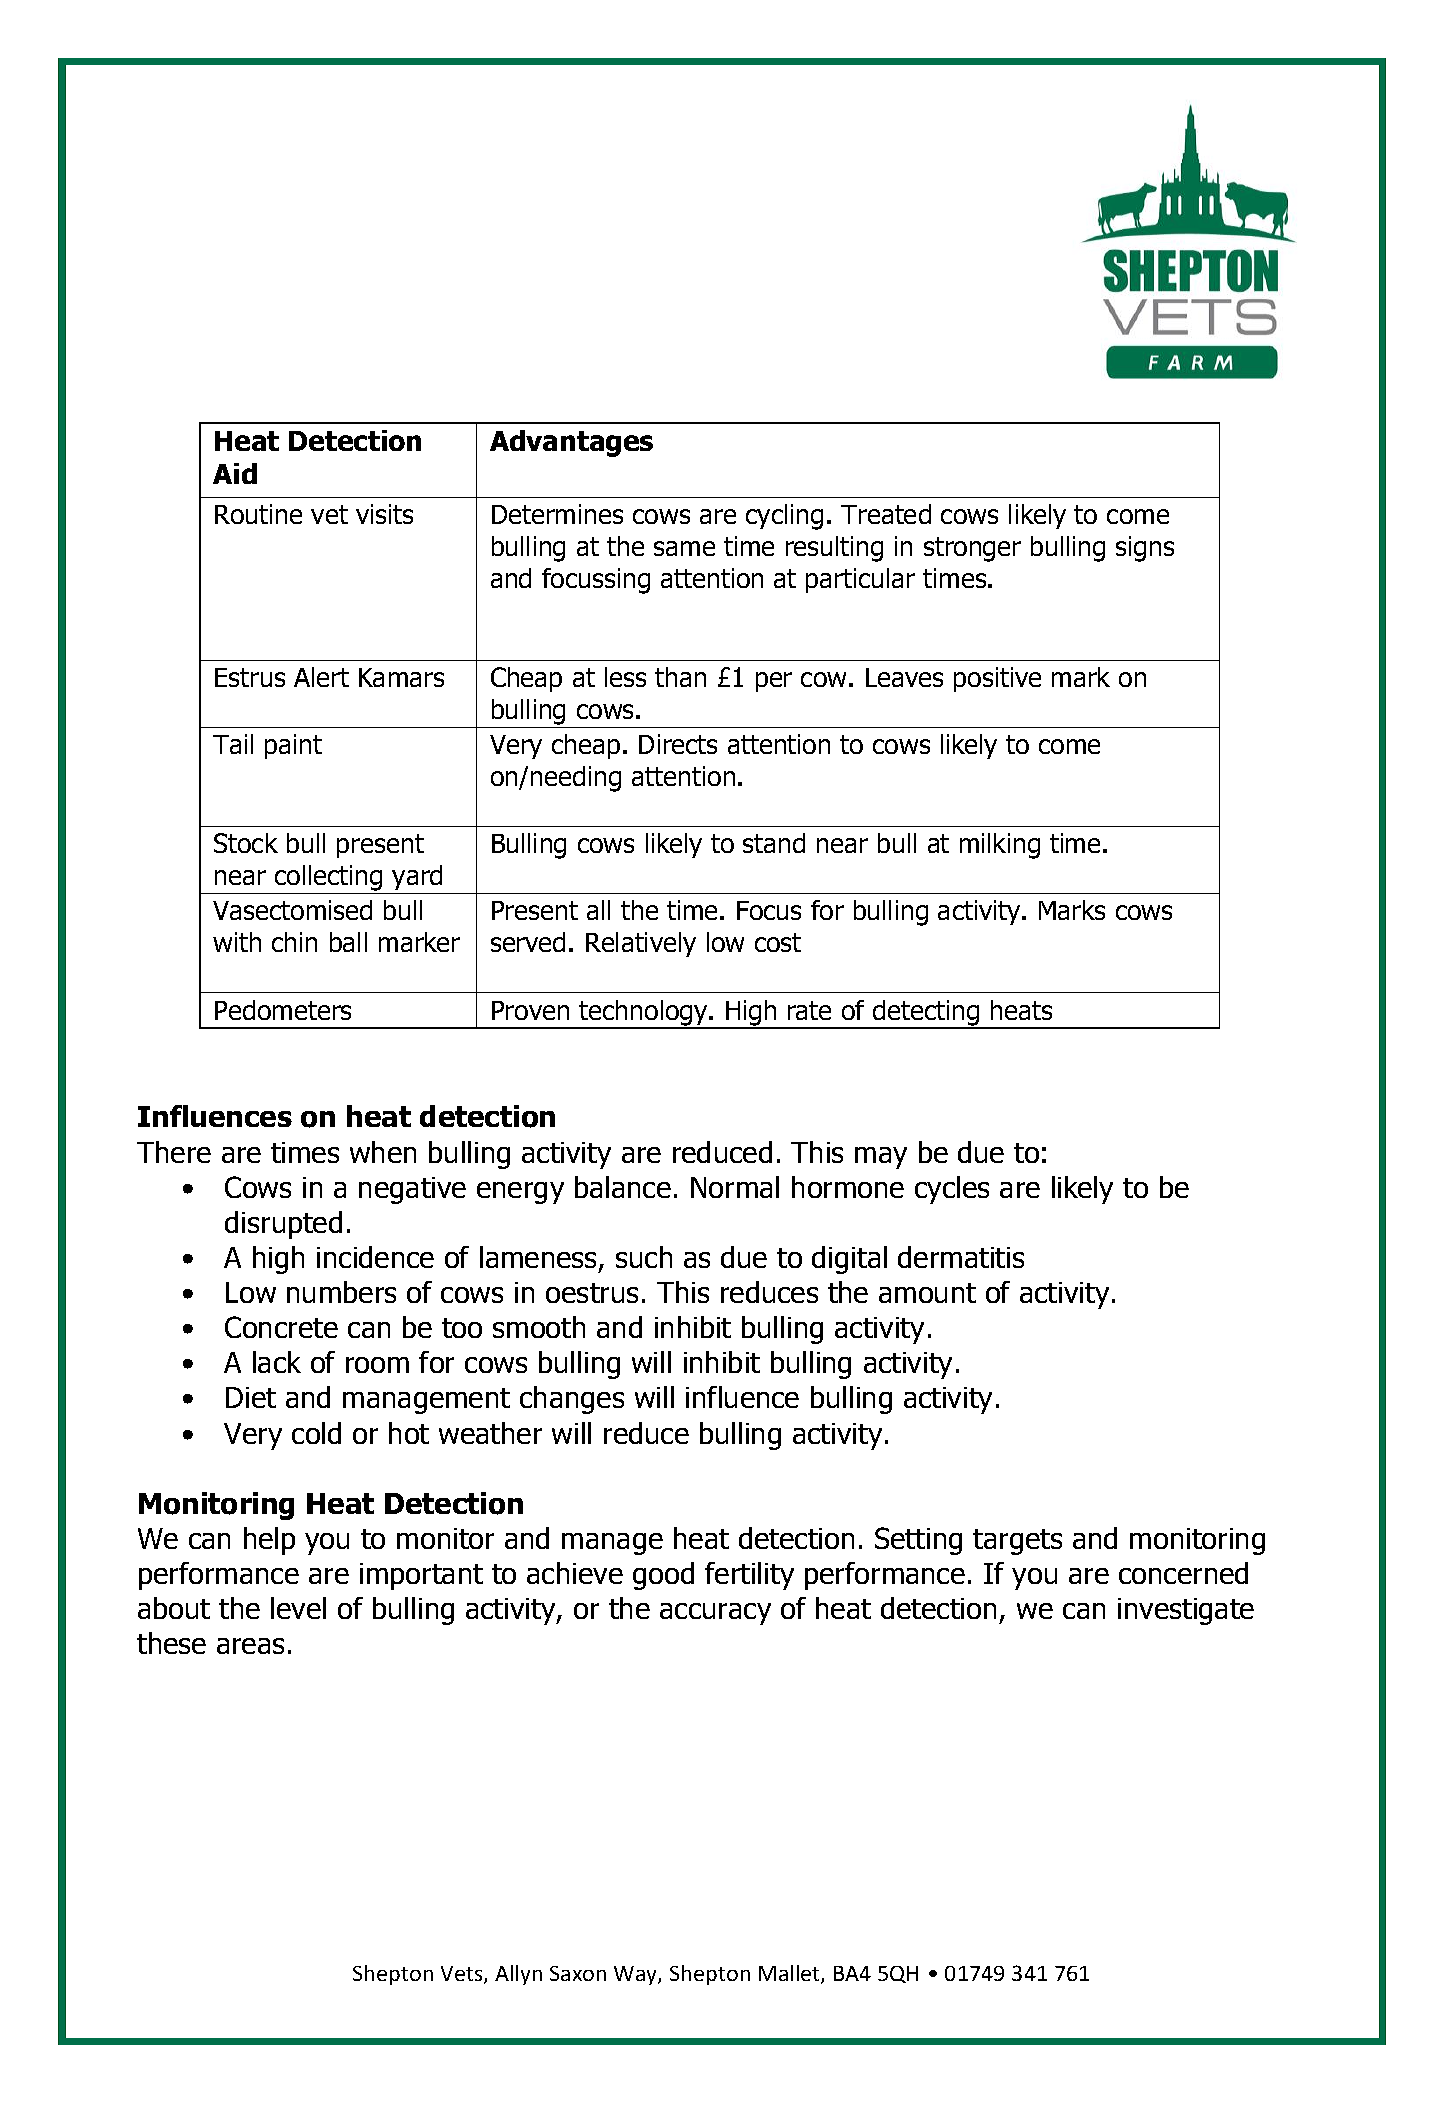 This screenshot has height=2103, width=1444. What do you see at coordinates (1145, 549) in the screenshot?
I see `signs` at bounding box center [1145, 549].
